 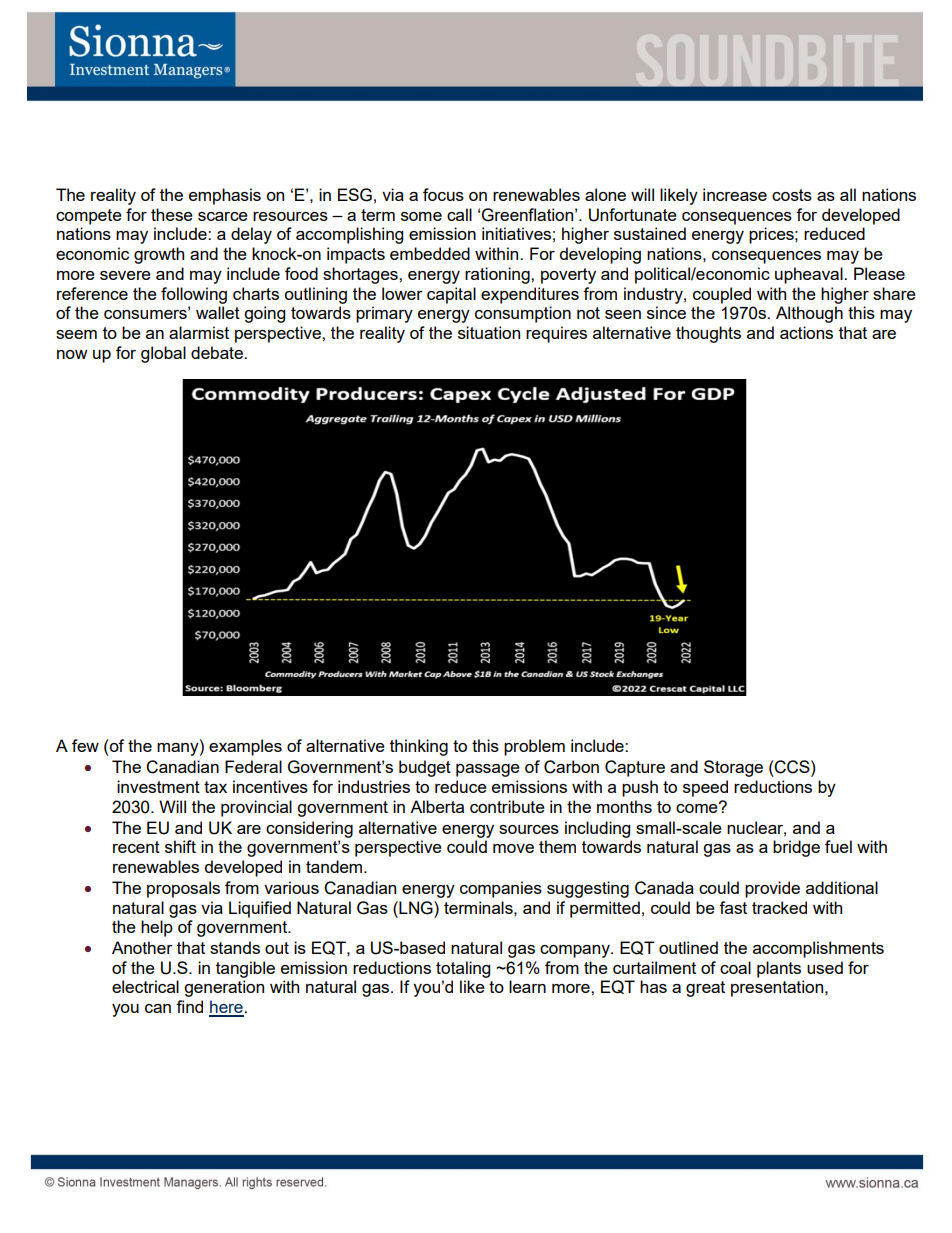 I want to click on presentation, so click(x=778, y=988).
